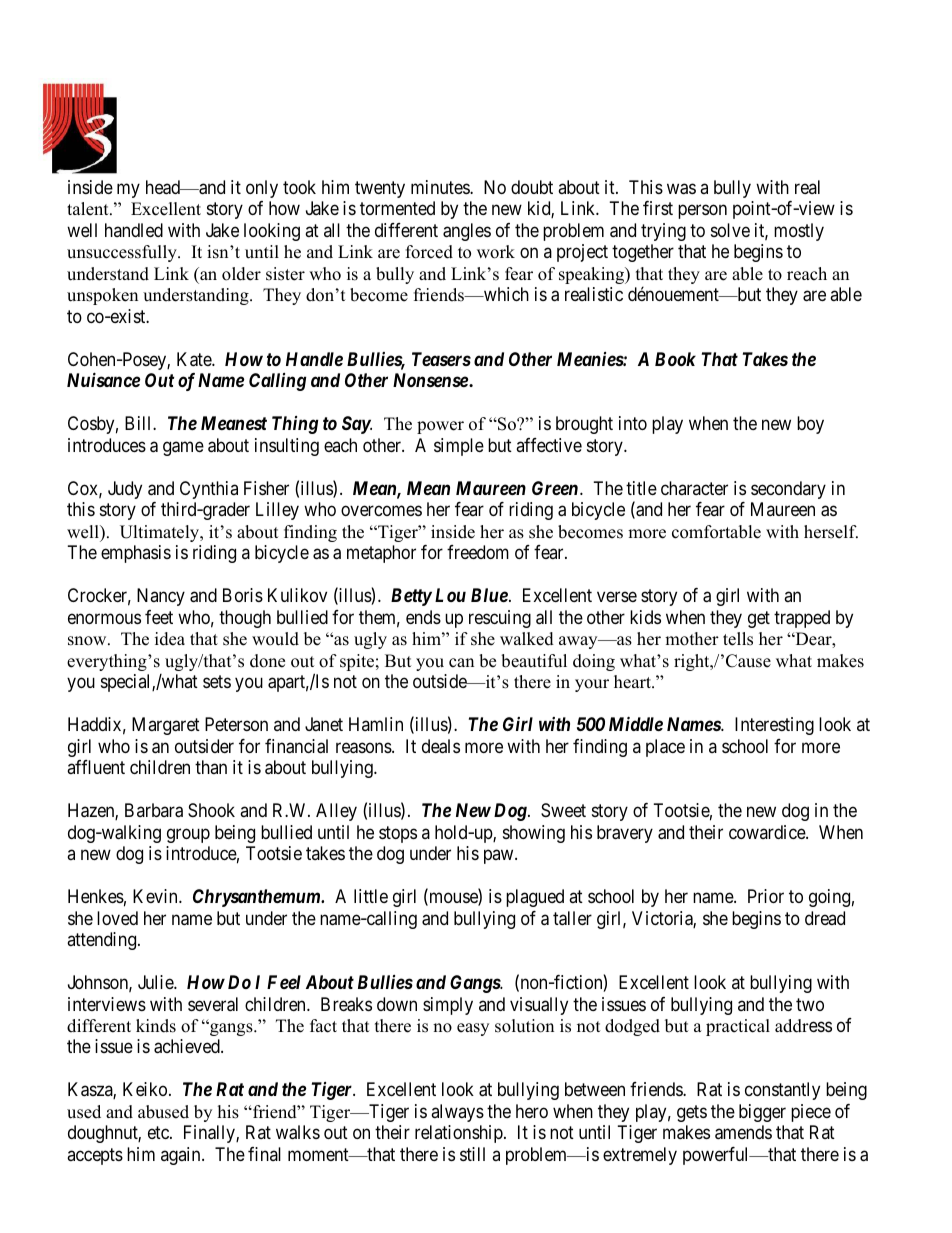  I want to click on relationship, so click(460, 1134).
